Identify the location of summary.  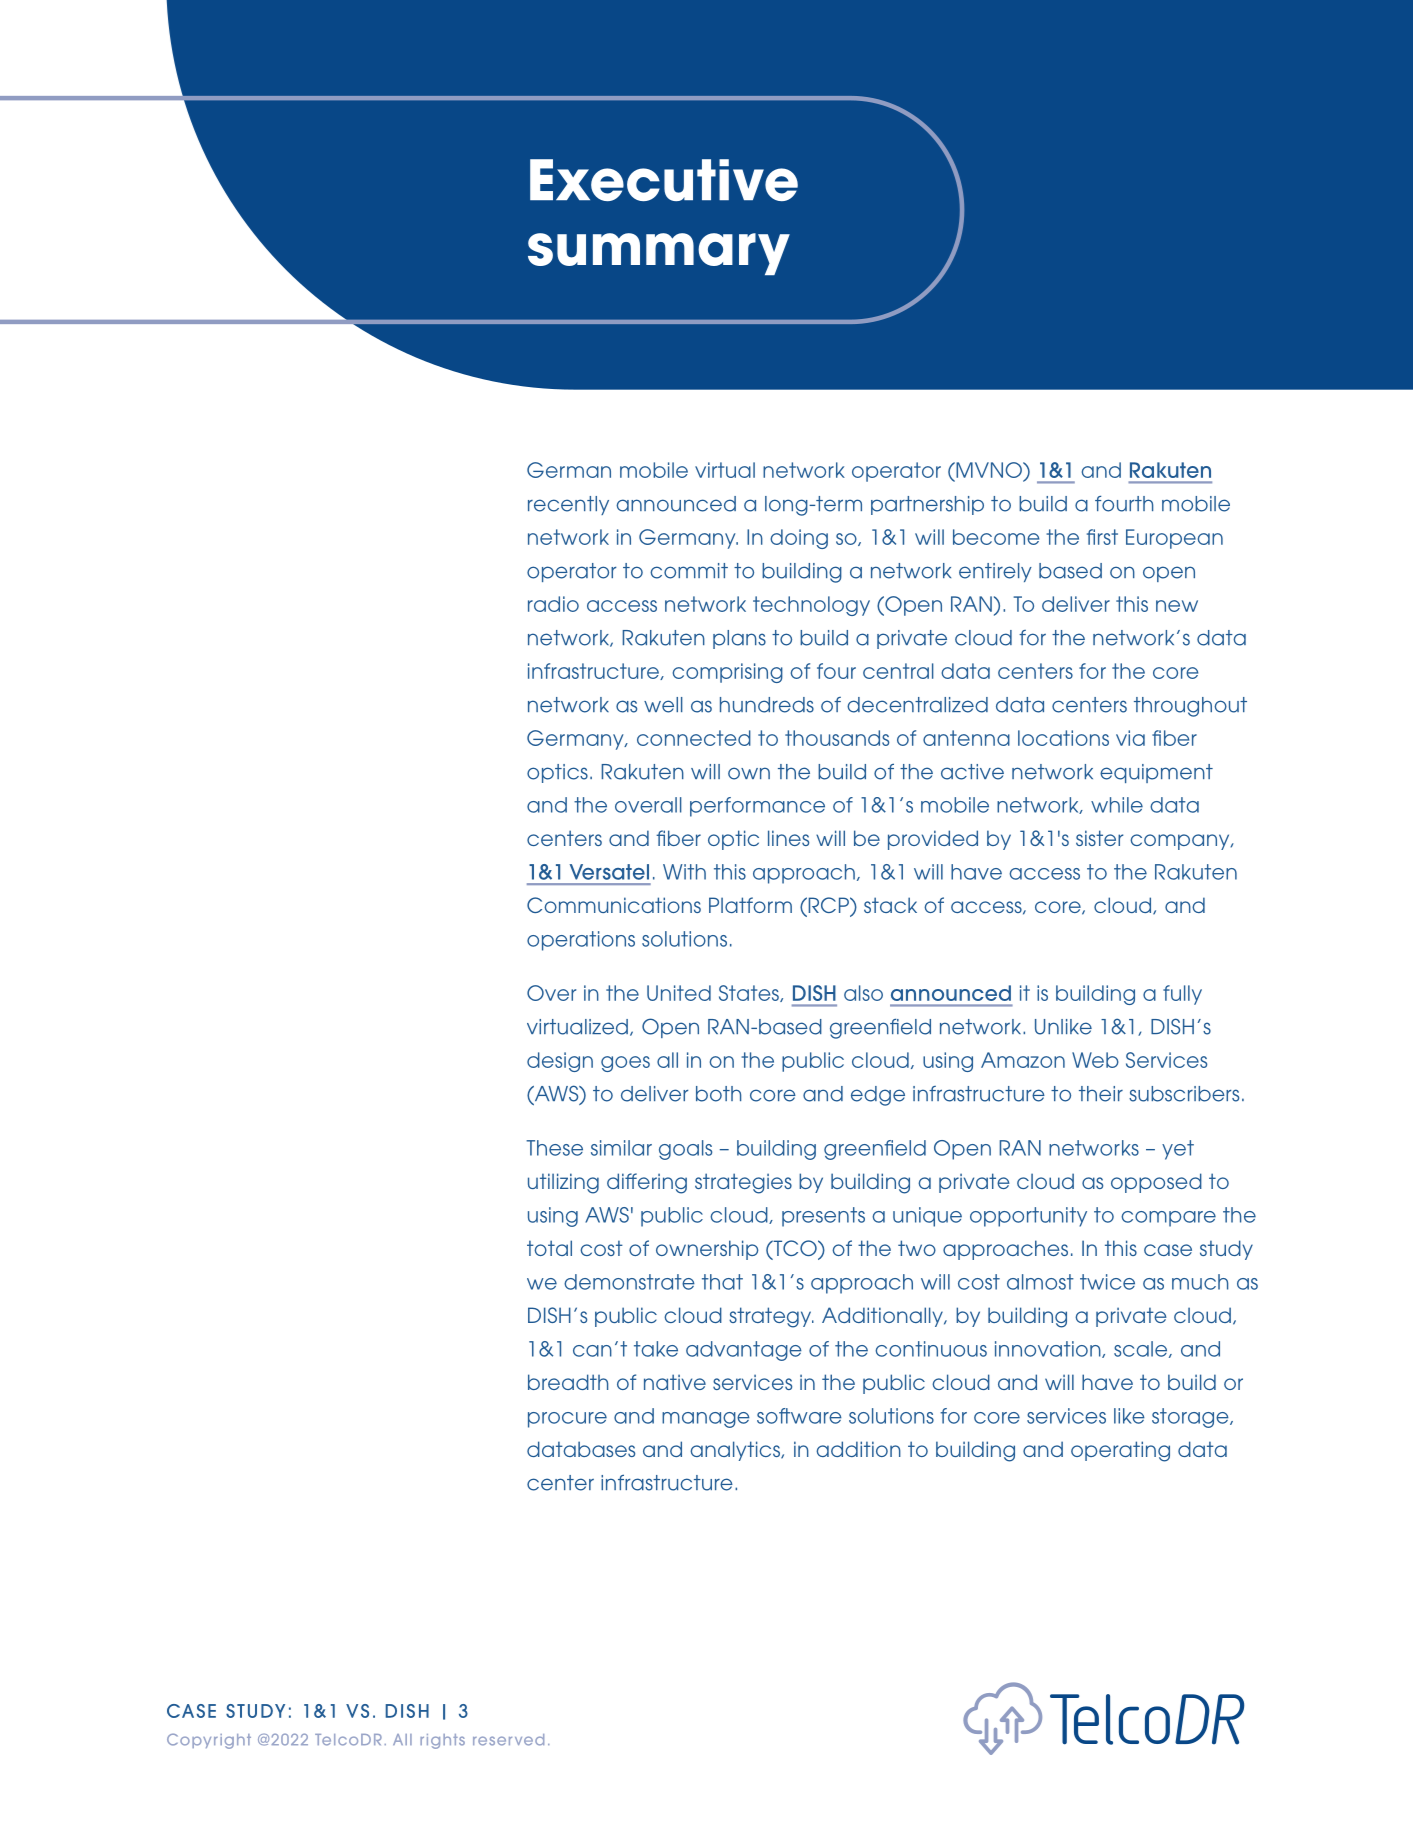
(659, 254).
